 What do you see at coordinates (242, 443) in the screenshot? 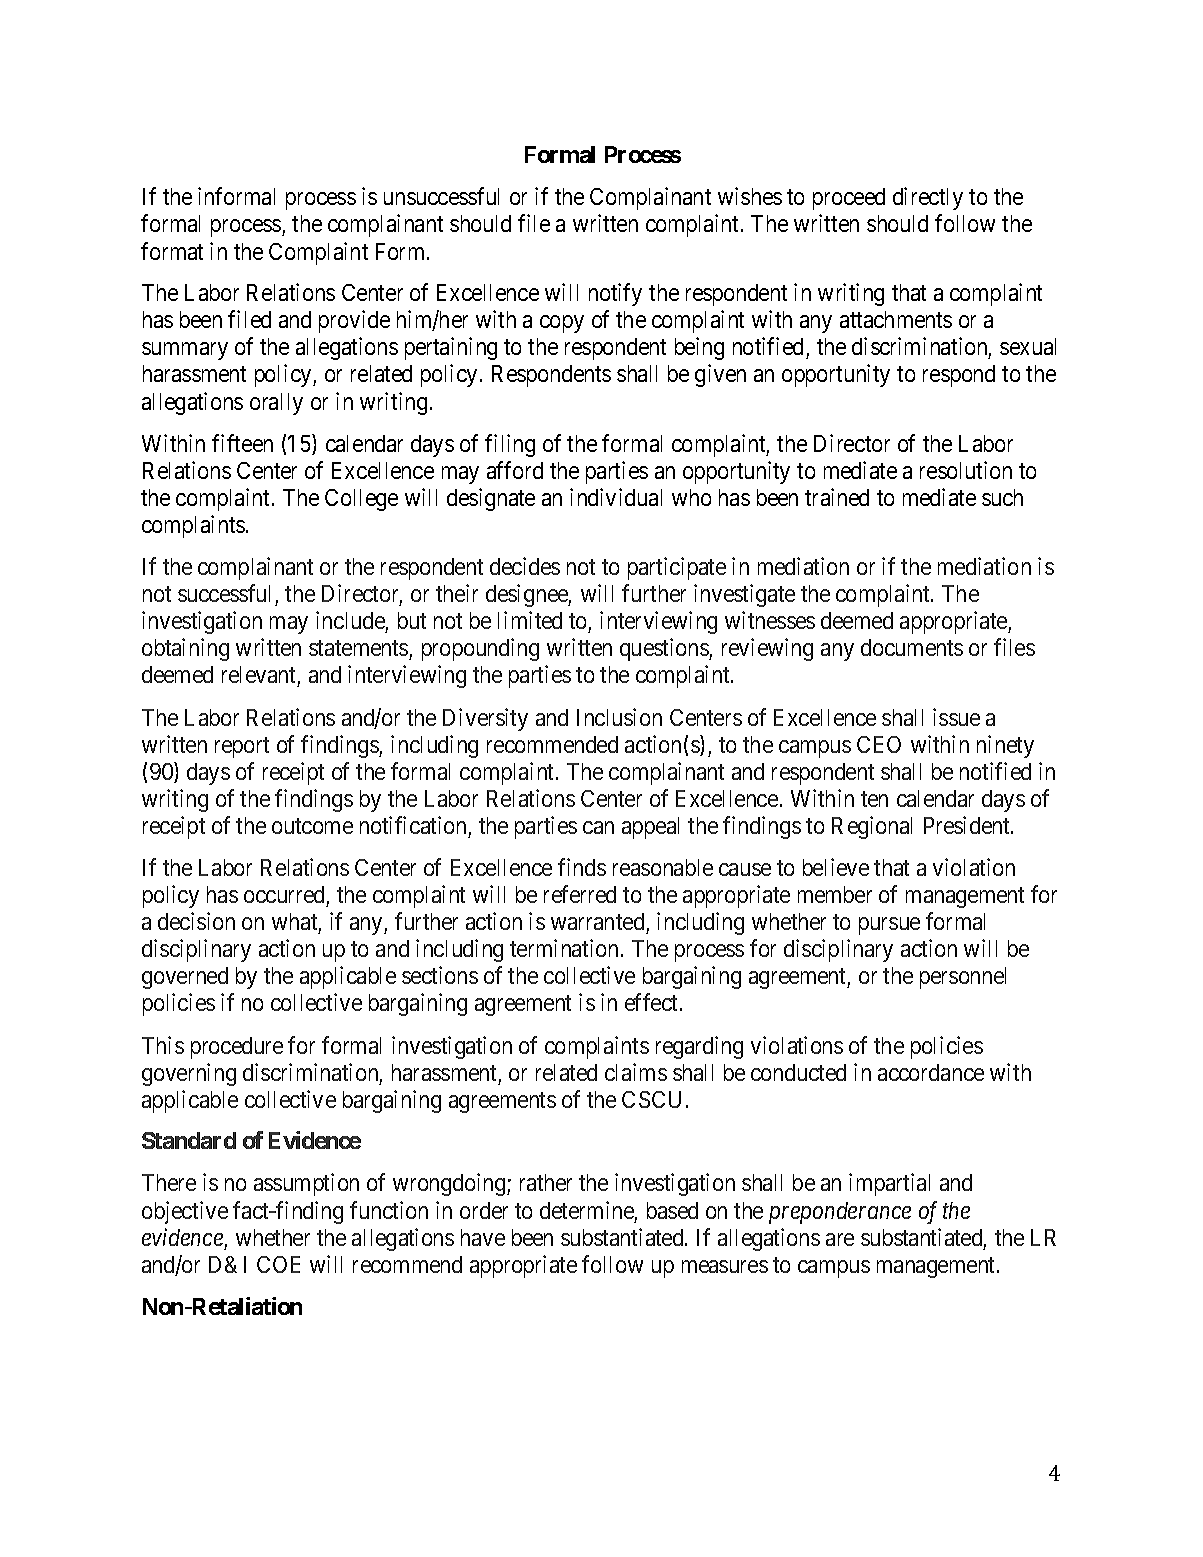
I see `fifteen` at bounding box center [242, 443].
